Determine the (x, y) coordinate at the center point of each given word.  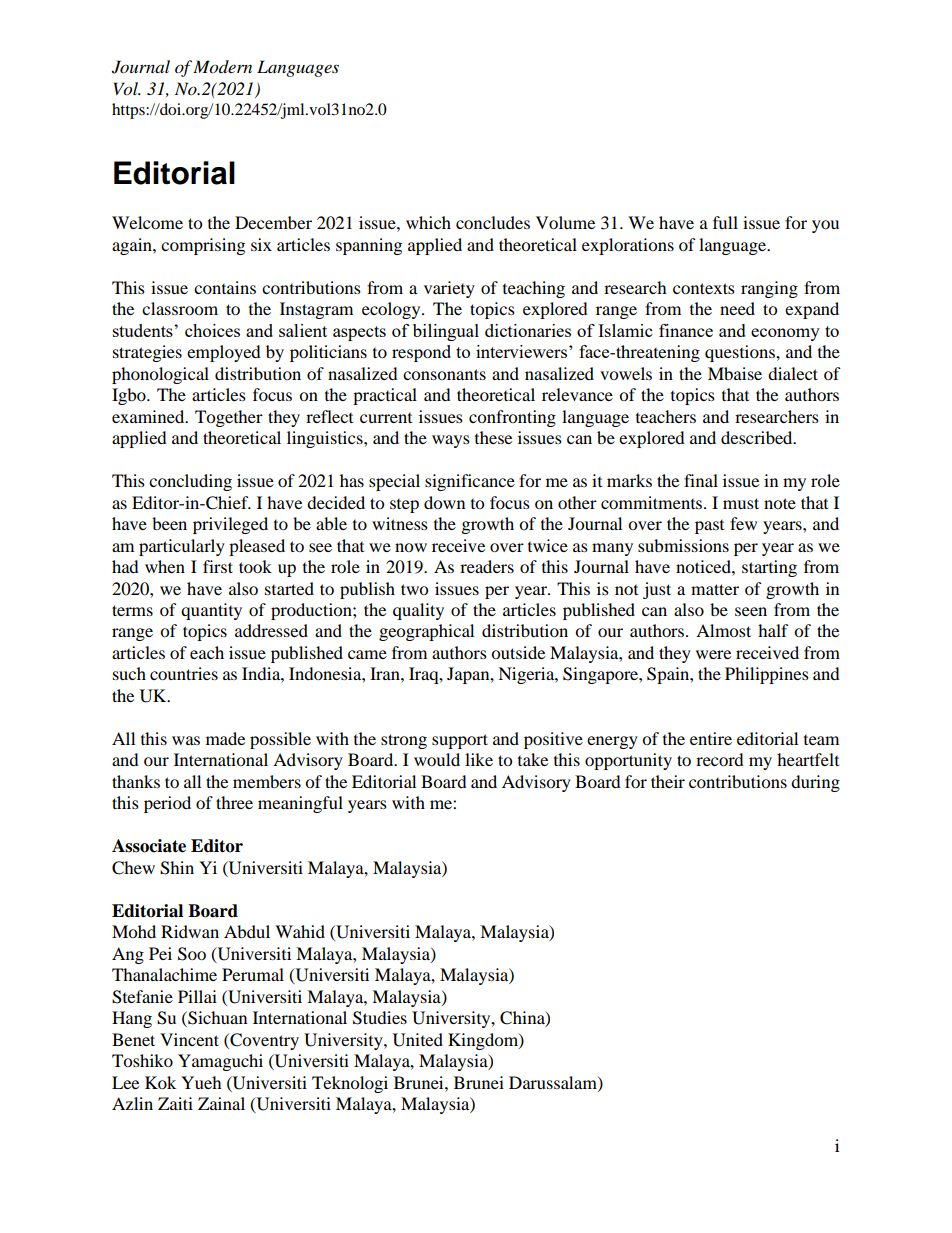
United (418, 1040)
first (218, 566)
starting (769, 568)
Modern (222, 67)
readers (487, 566)
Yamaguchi (220, 1062)
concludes (493, 222)
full (725, 222)
